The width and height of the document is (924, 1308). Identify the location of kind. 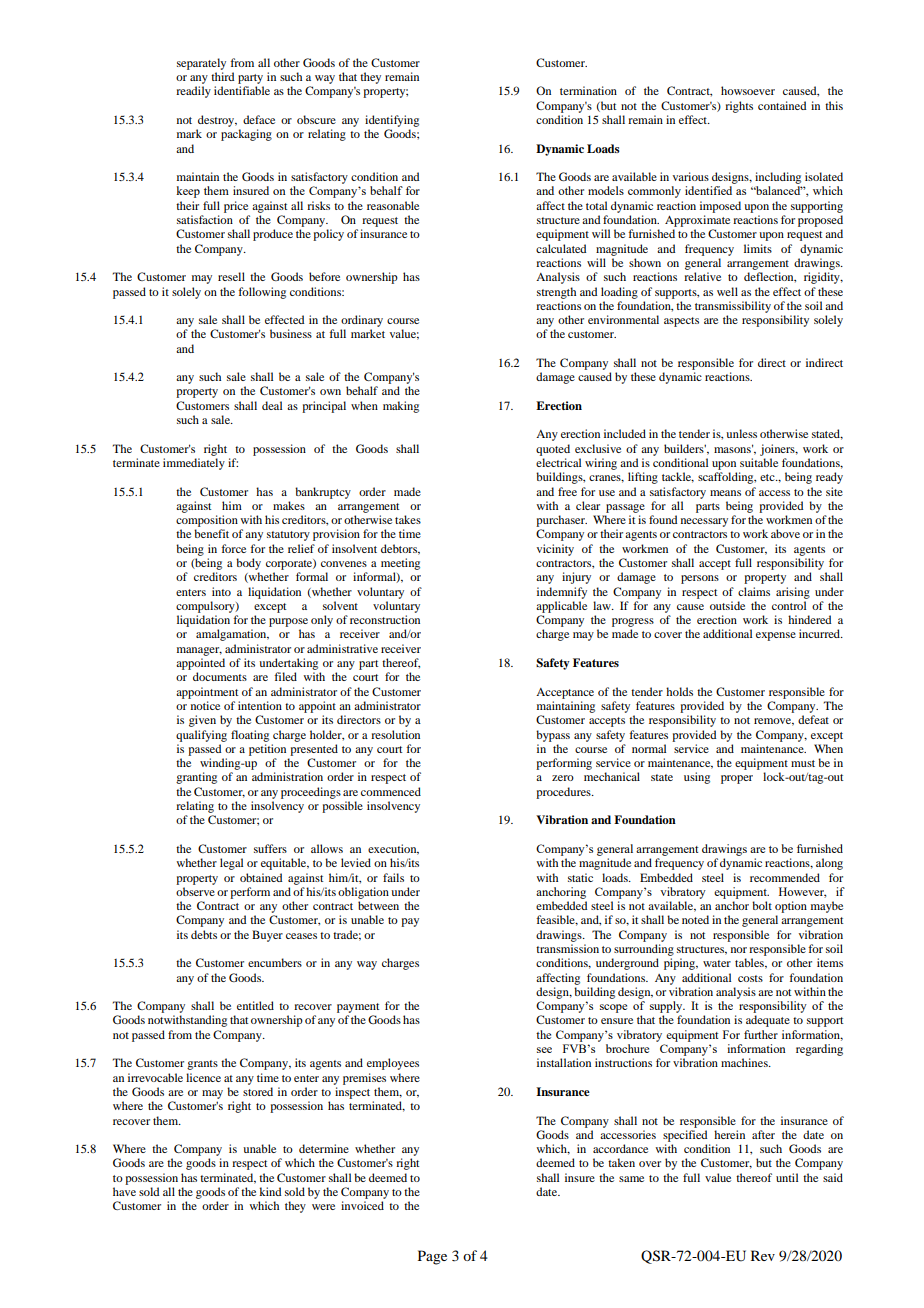
(270, 1191).
